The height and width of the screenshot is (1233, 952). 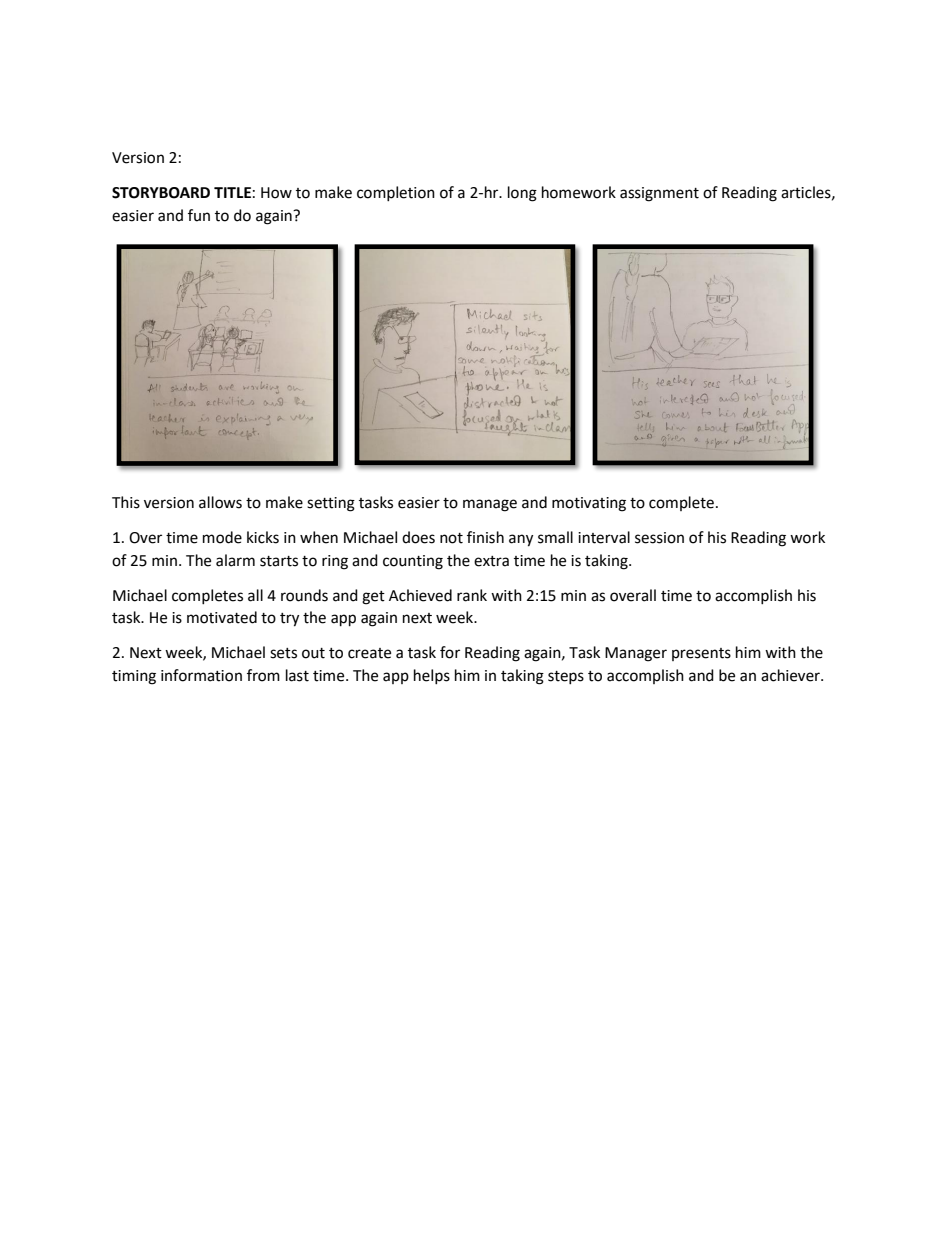 I want to click on presents, so click(x=701, y=654).
